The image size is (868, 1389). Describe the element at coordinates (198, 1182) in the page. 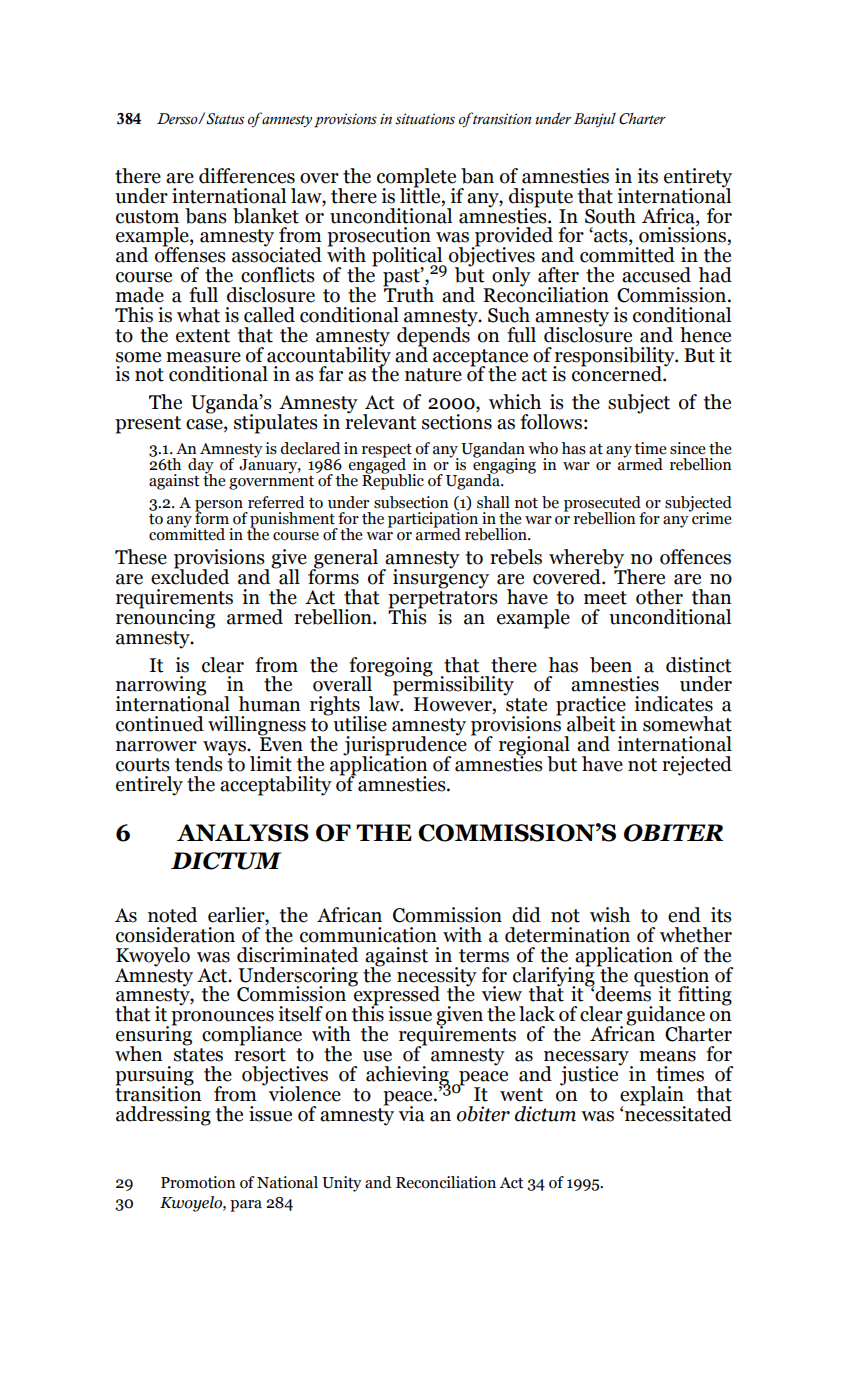

I see `Promotion` at that location.
